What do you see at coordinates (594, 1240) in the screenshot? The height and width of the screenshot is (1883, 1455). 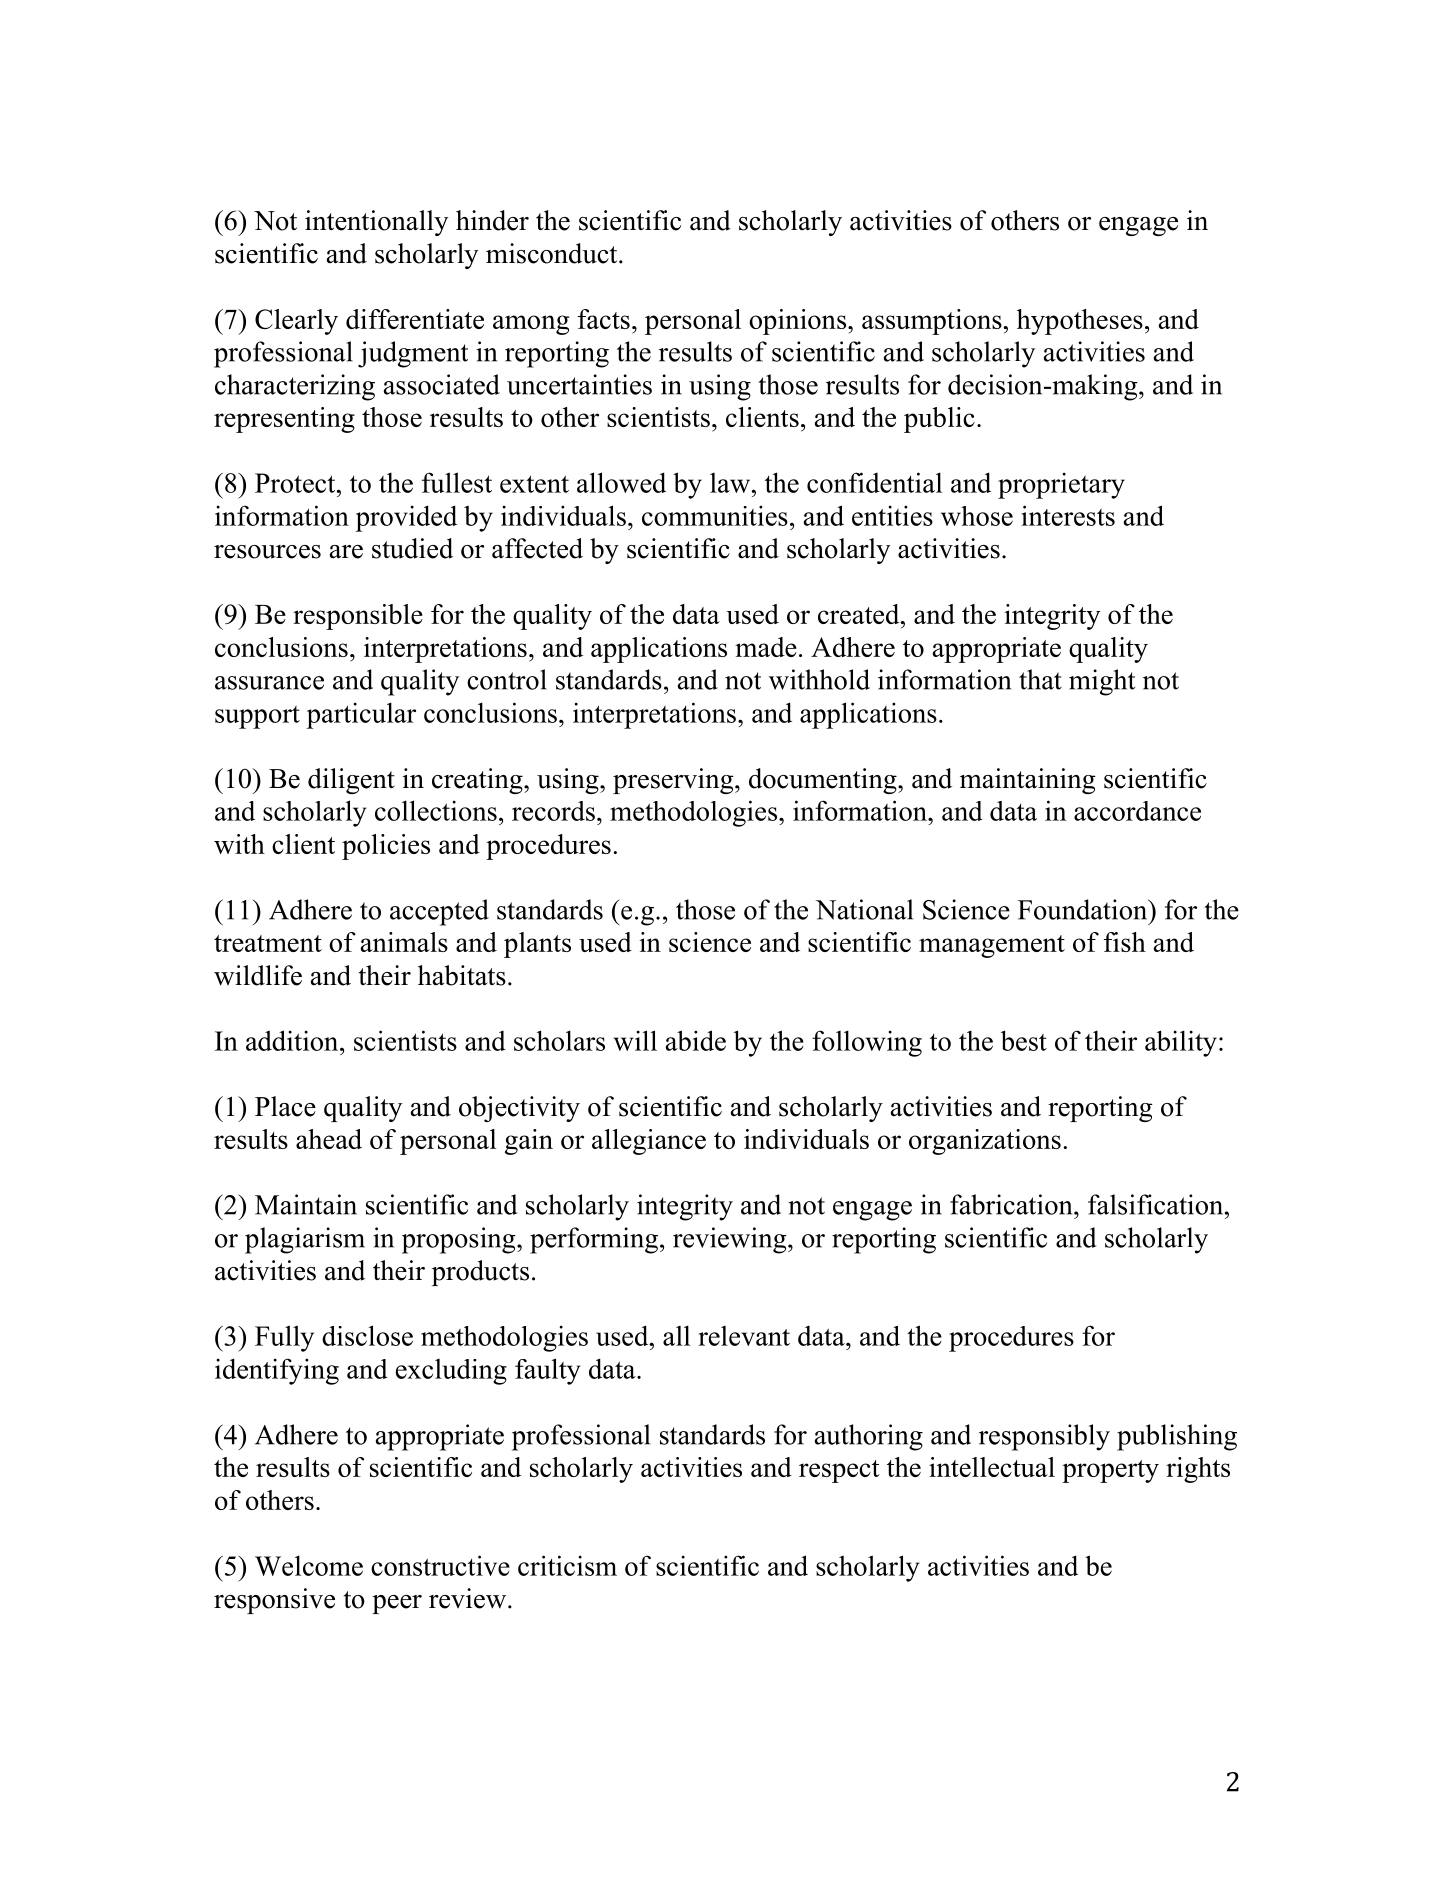 I see `performing` at bounding box center [594, 1240].
